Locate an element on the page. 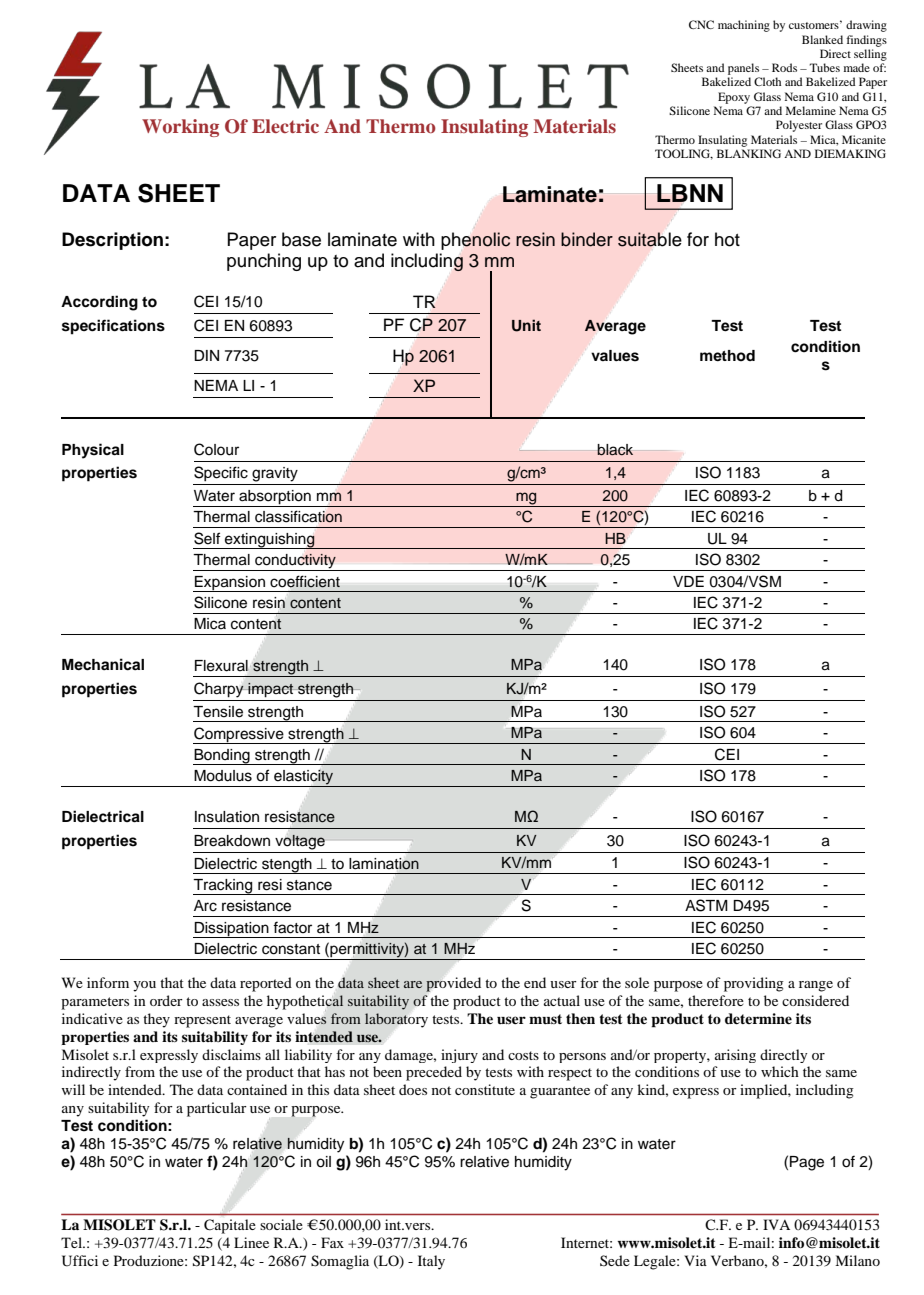 The height and width of the document is (1295, 924). Working is located at coordinates (180, 128).
